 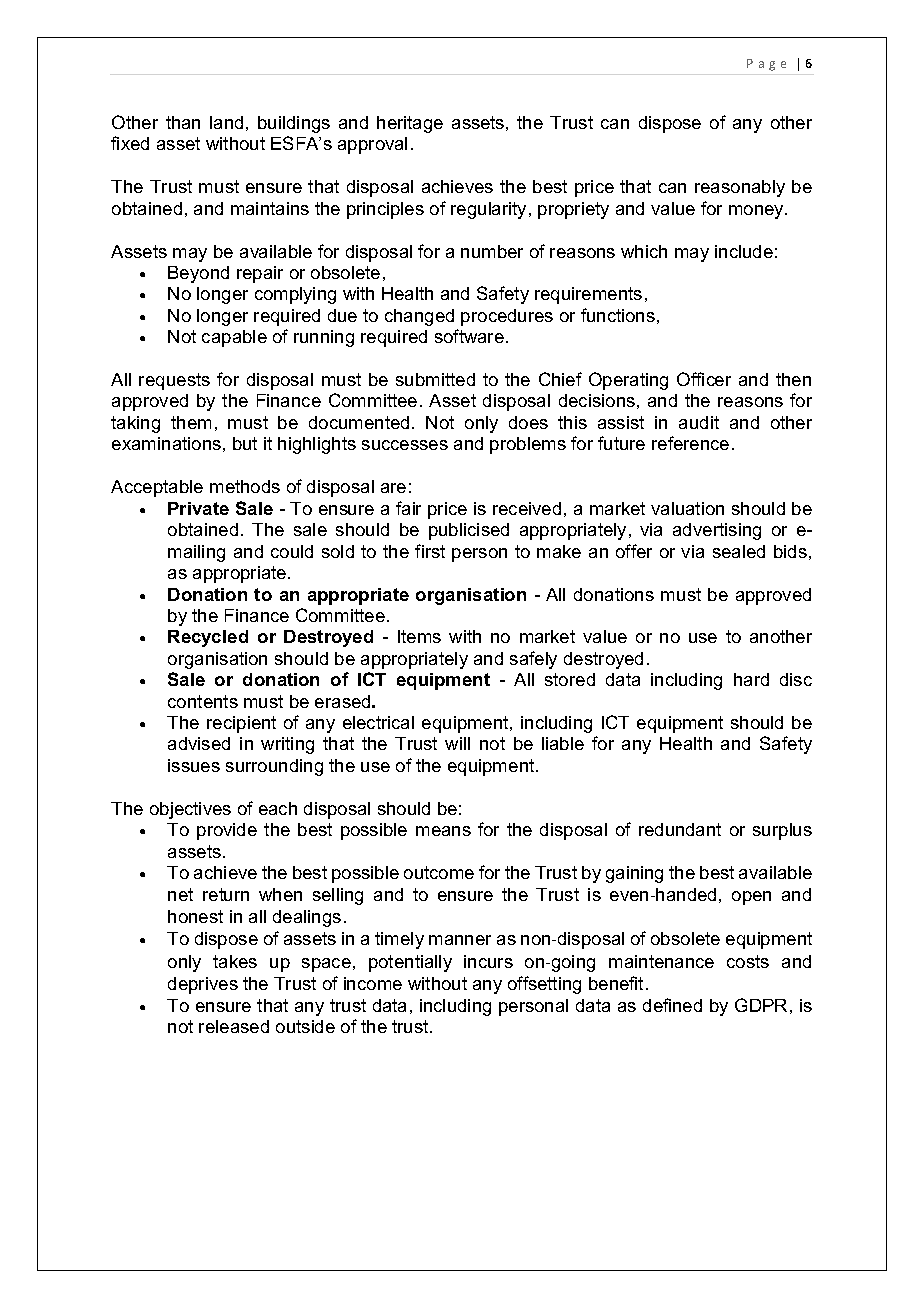 I want to click on heritage, so click(x=410, y=124).
